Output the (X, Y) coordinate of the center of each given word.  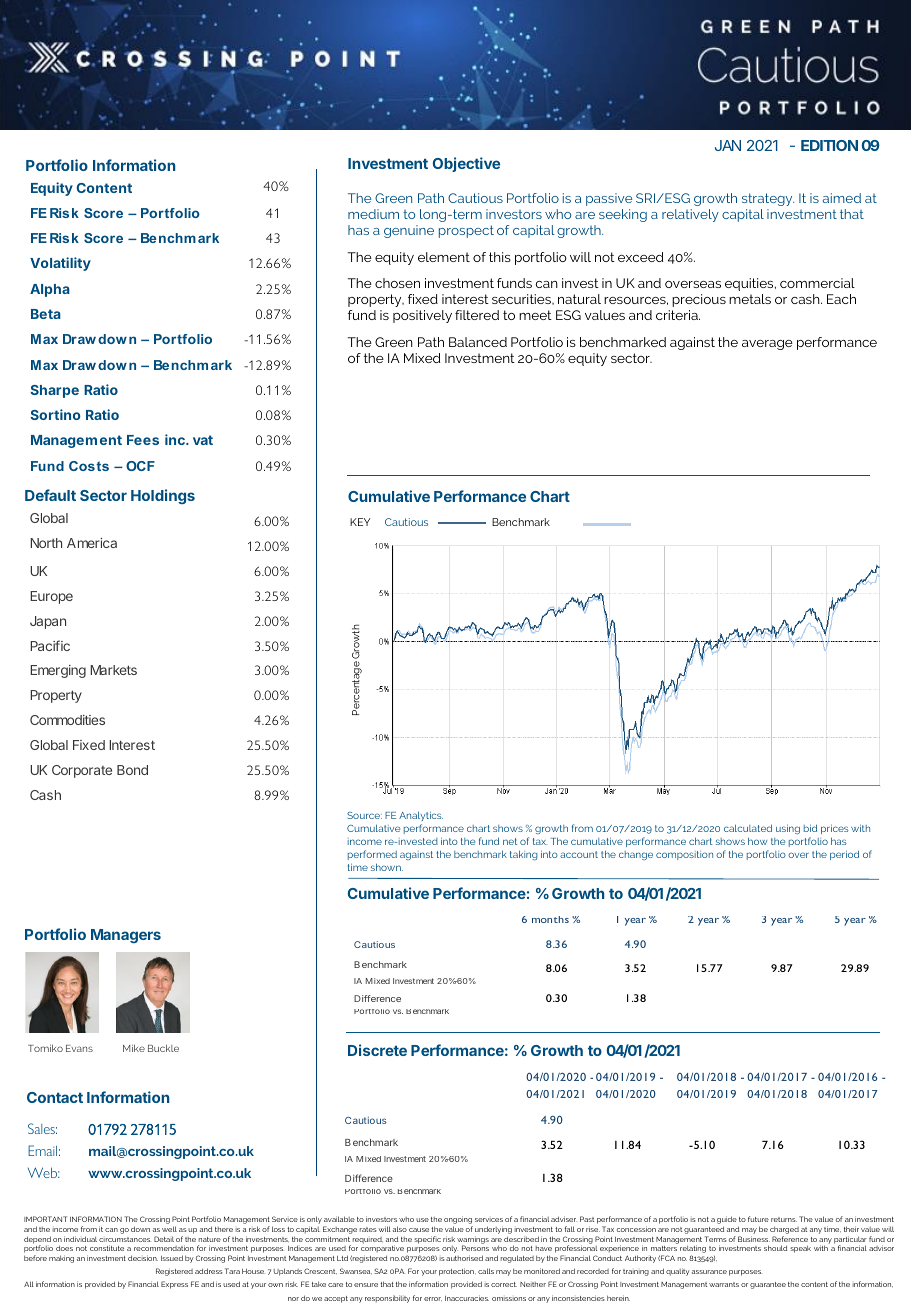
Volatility (60, 264)
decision (143, 1258)
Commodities (67, 720)
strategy (768, 199)
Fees (143, 440)
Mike (134, 1048)
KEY (360, 522)
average (767, 345)
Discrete (377, 1050)
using (788, 829)
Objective (466, 164)
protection (457, 1272)
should (775, 1248)
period (844, 855)
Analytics (421, 816)
